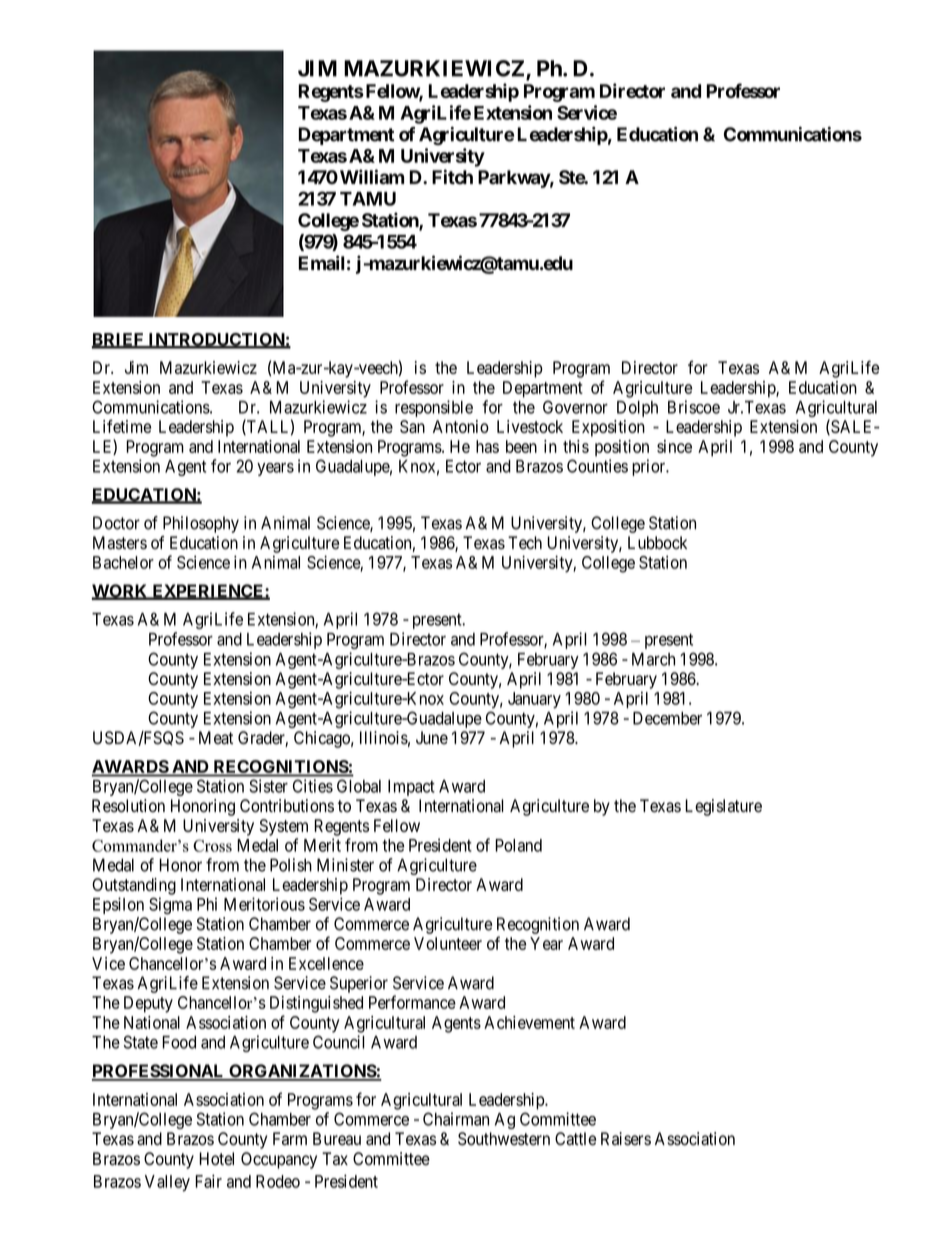 This document has height=1233, width=952. I want to click on Meat, so click(216, 738).
